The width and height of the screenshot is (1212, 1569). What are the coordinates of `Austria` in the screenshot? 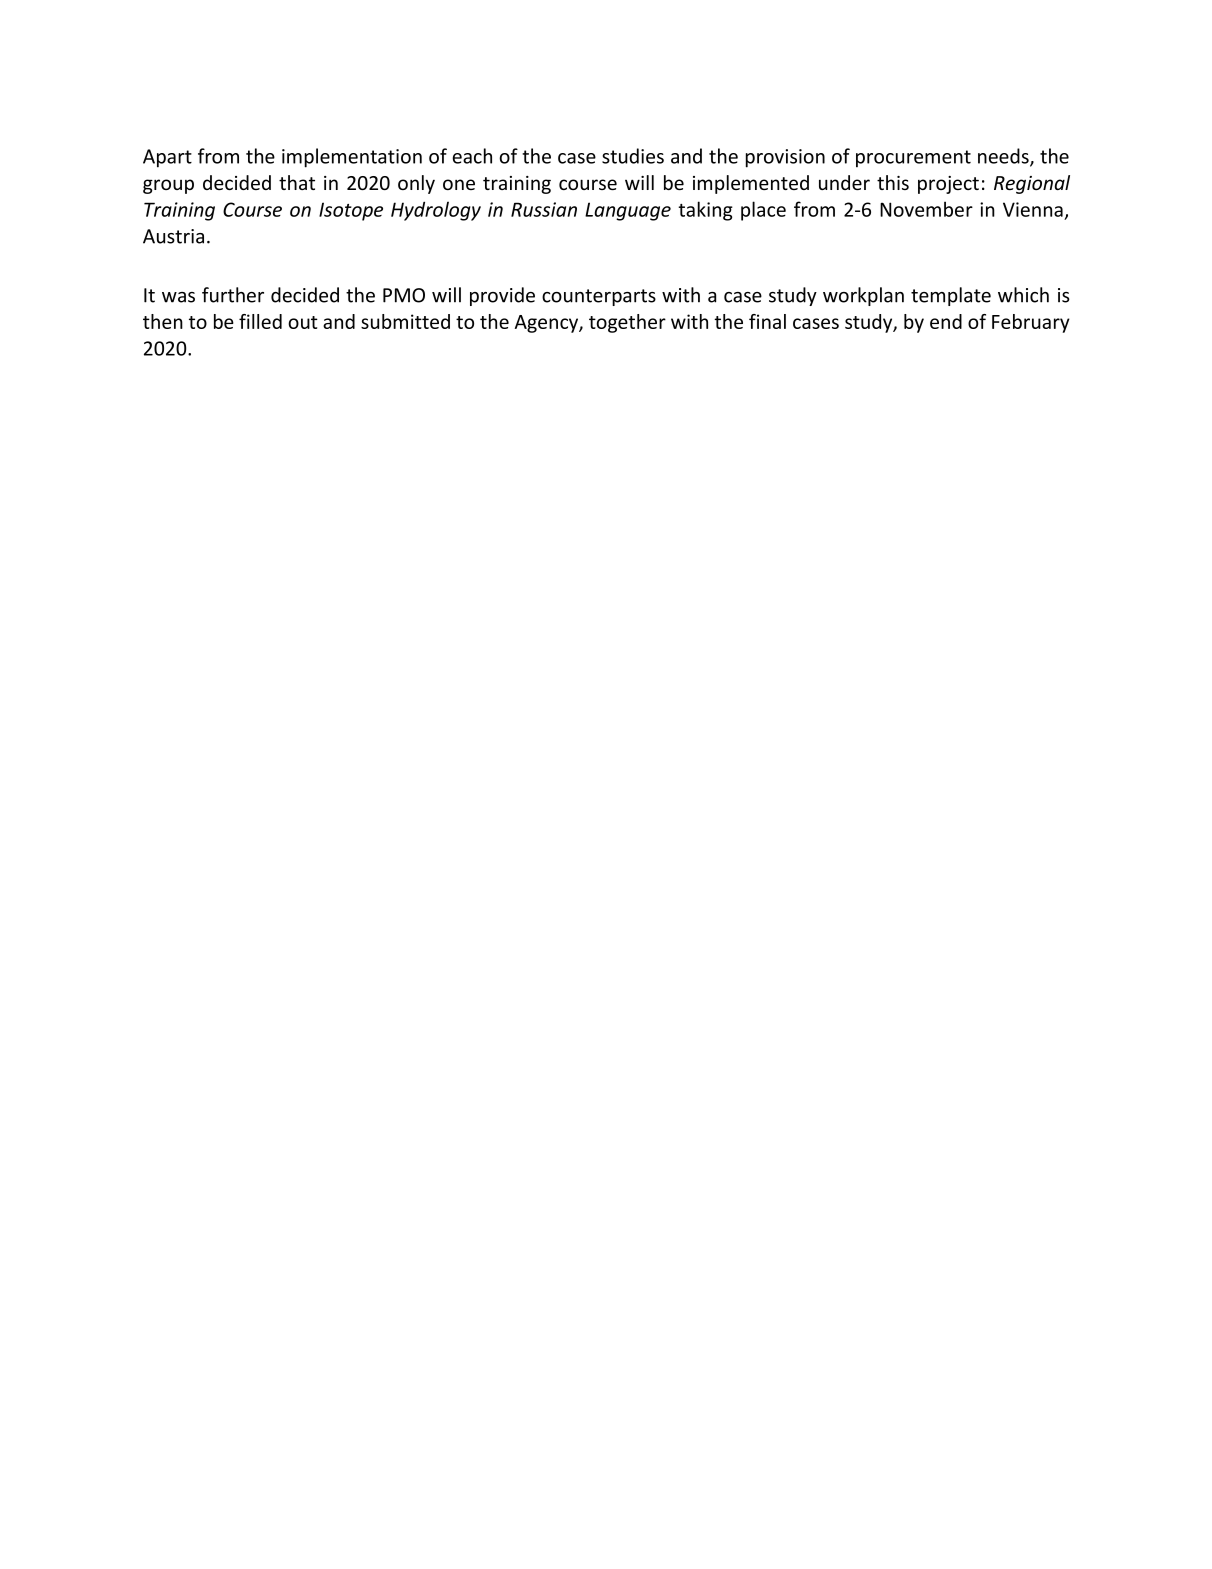 It's located at (173, 236).
